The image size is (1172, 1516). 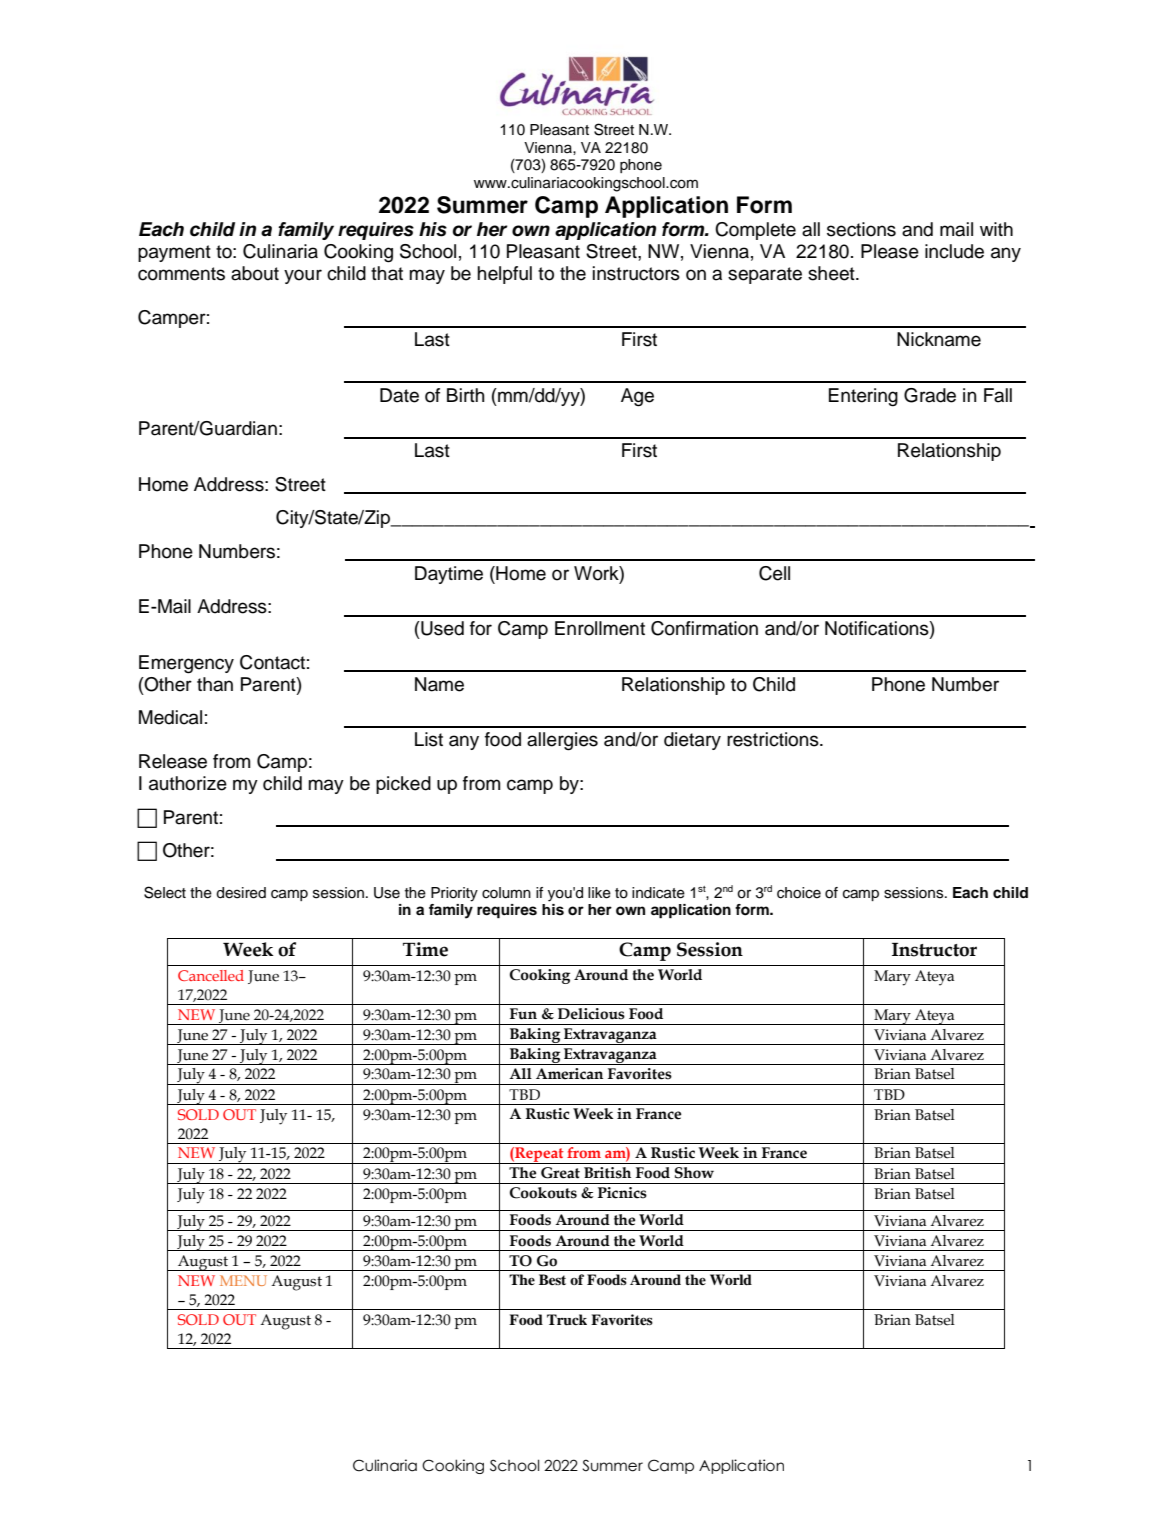 I want to click on about, so click(x=255, y=273).
